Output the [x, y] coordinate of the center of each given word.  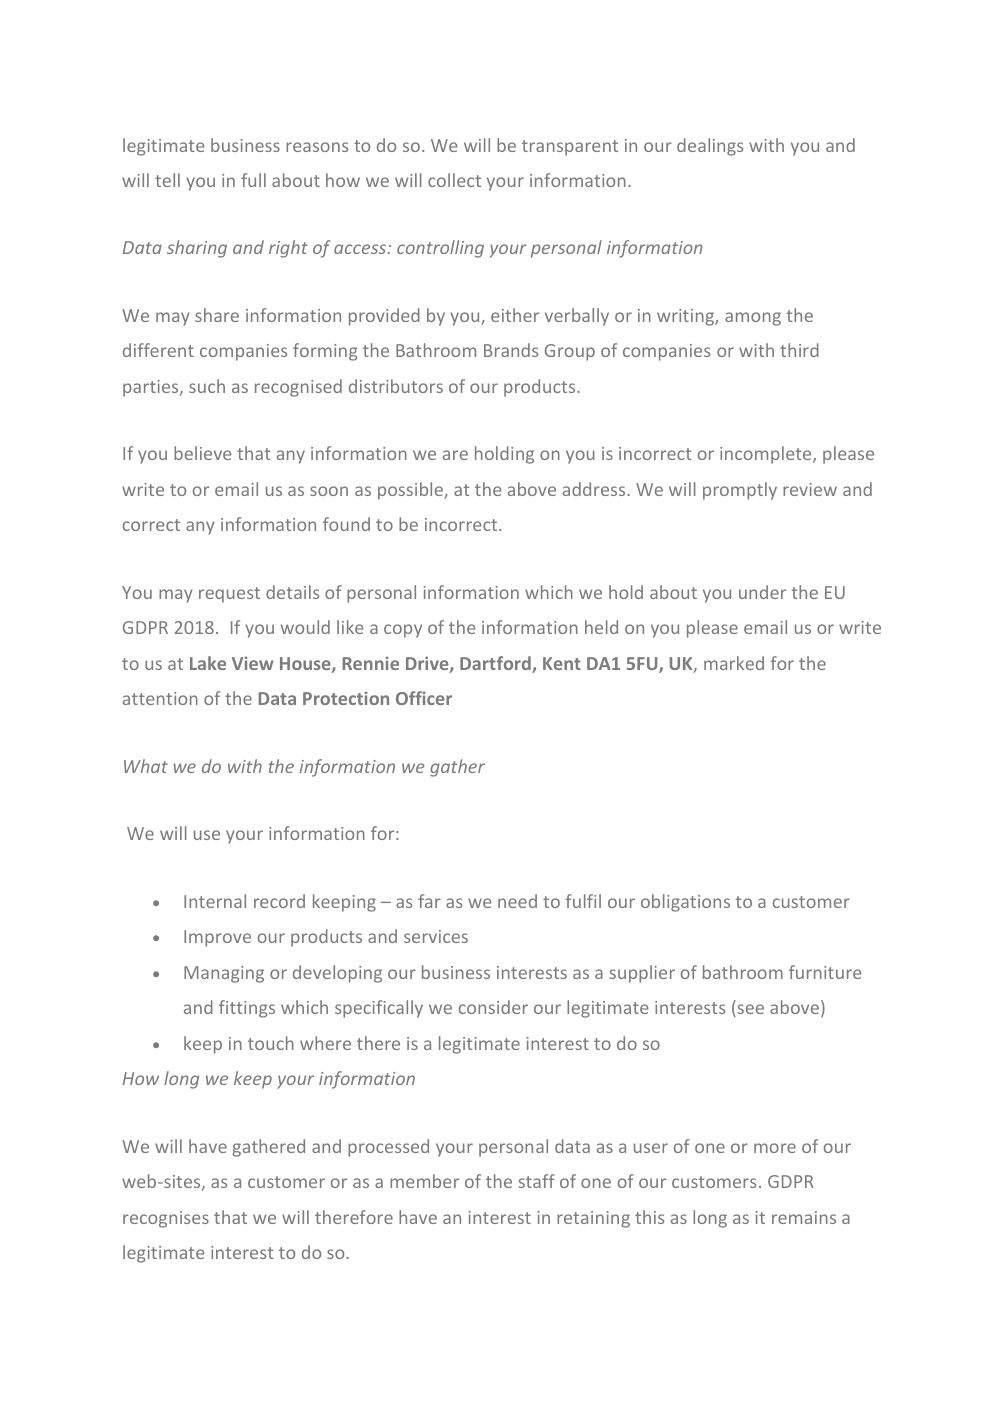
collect [454, 180]
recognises [166, 1219]
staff [536, 1181]
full [253, 180]
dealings [710, 147]
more [775, 1148]
